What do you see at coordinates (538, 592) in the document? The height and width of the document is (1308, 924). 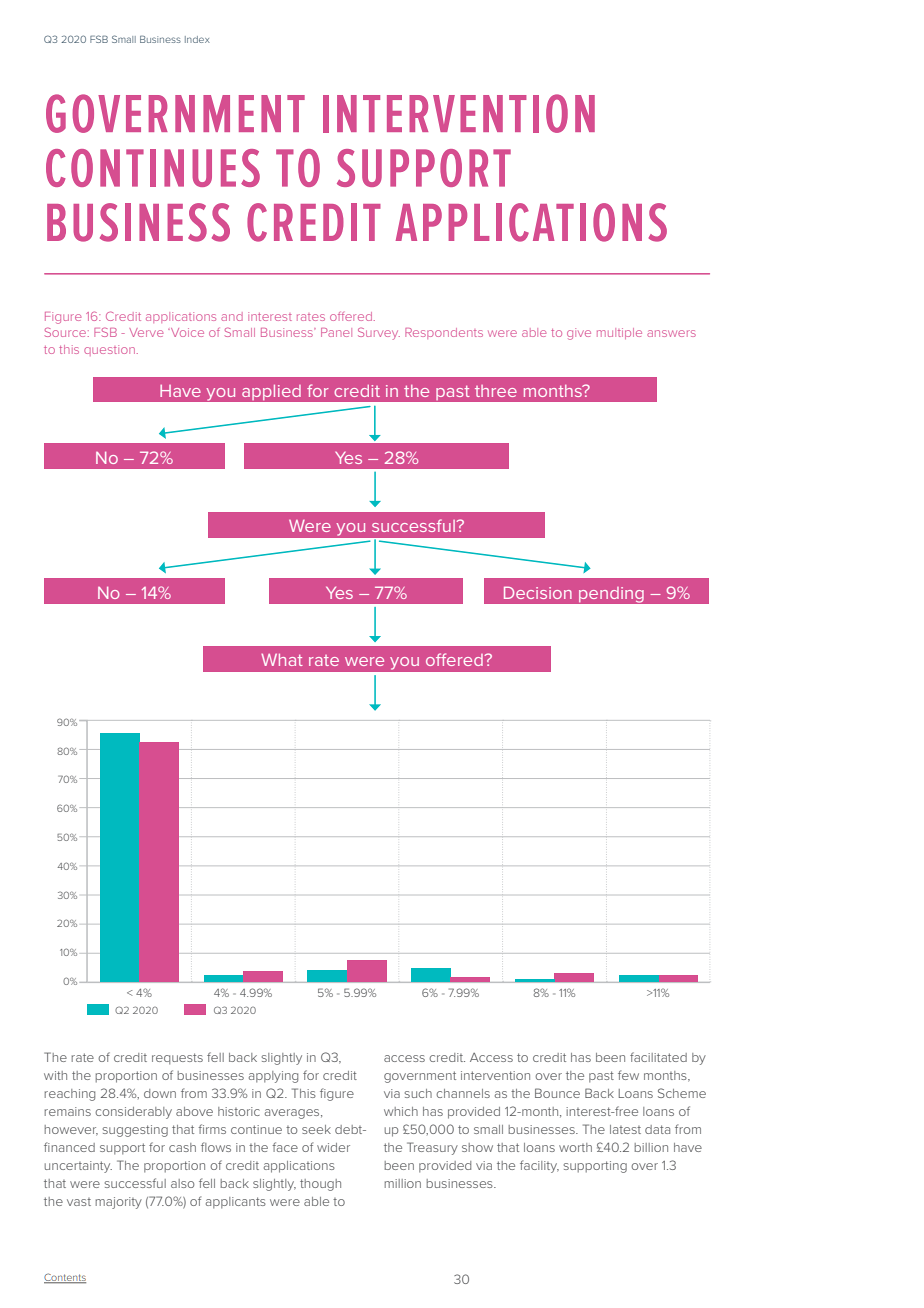 I see `Decision` at bounding box center [538, 592].
